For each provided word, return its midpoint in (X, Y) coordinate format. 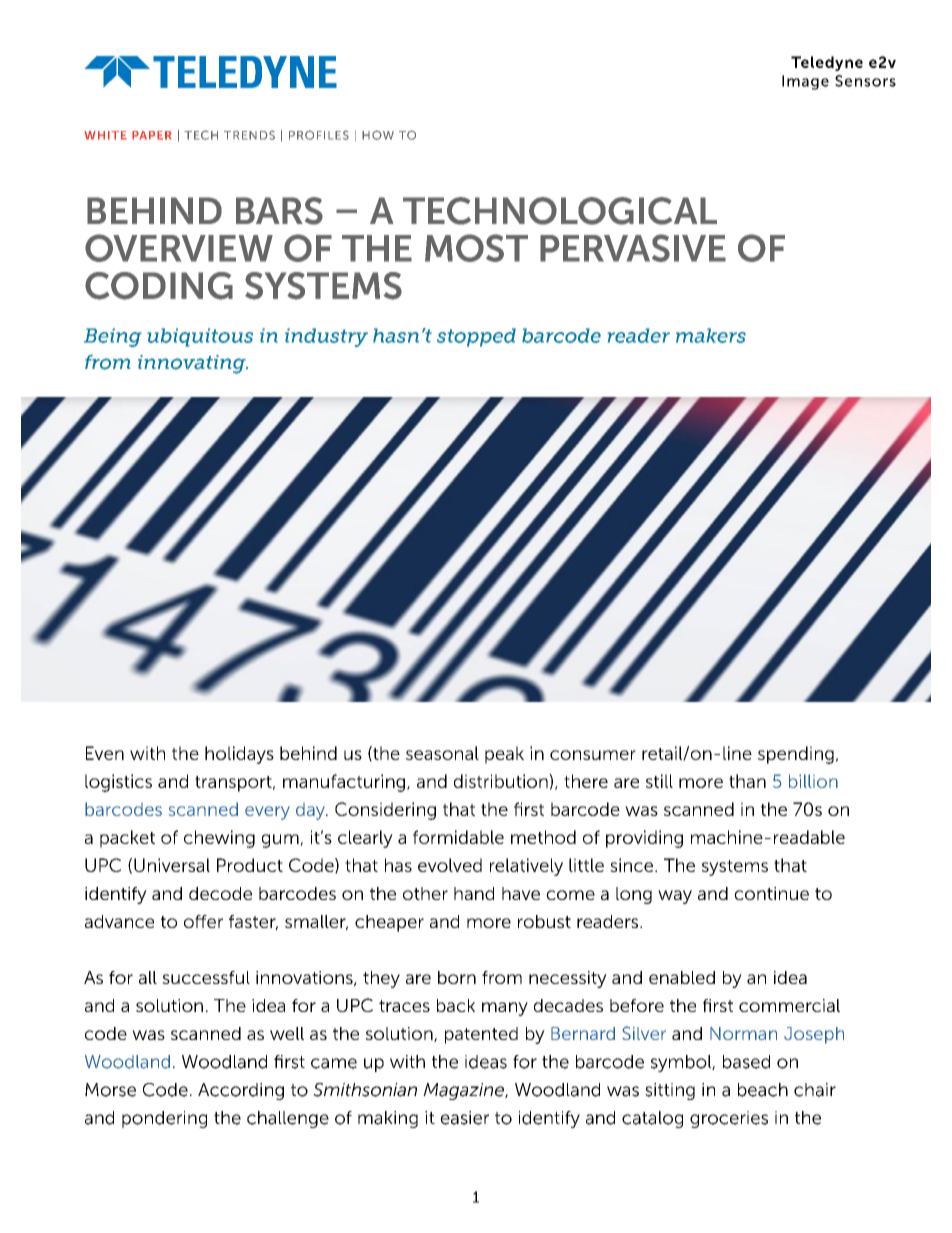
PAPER (152, 135)
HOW (378, 135)
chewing (219, 839)
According (241, 1091)
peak (504, 755)
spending (796, 755)
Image (805, 82)
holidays (239, 755)
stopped (476, 337)
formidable (458, 837)
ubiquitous (200, 337)
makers (711, 335)
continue (771, 893)
